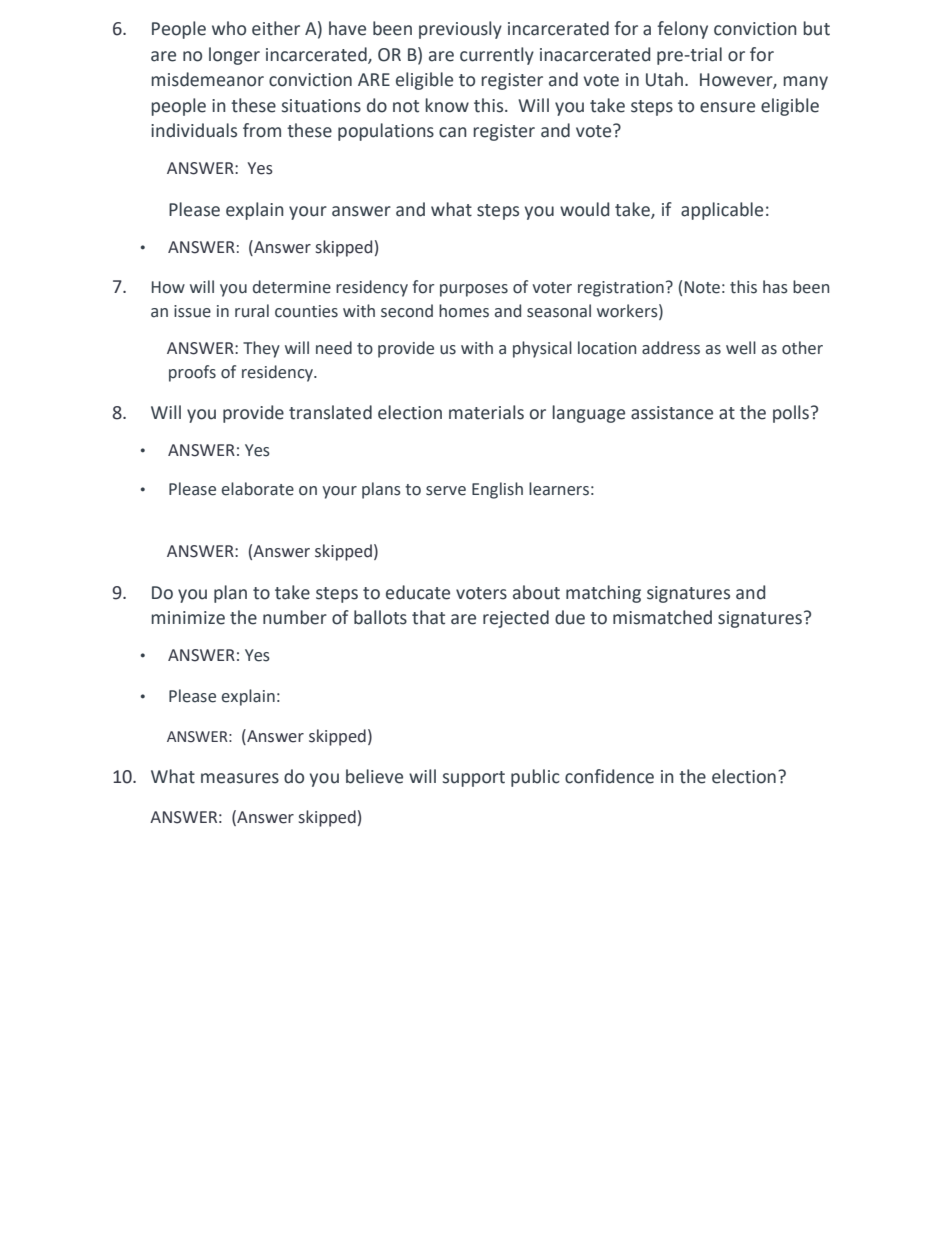 Image resolution: width=952 pixels, height=1233 pixels. I want to click on polls, so click(792, 414).
